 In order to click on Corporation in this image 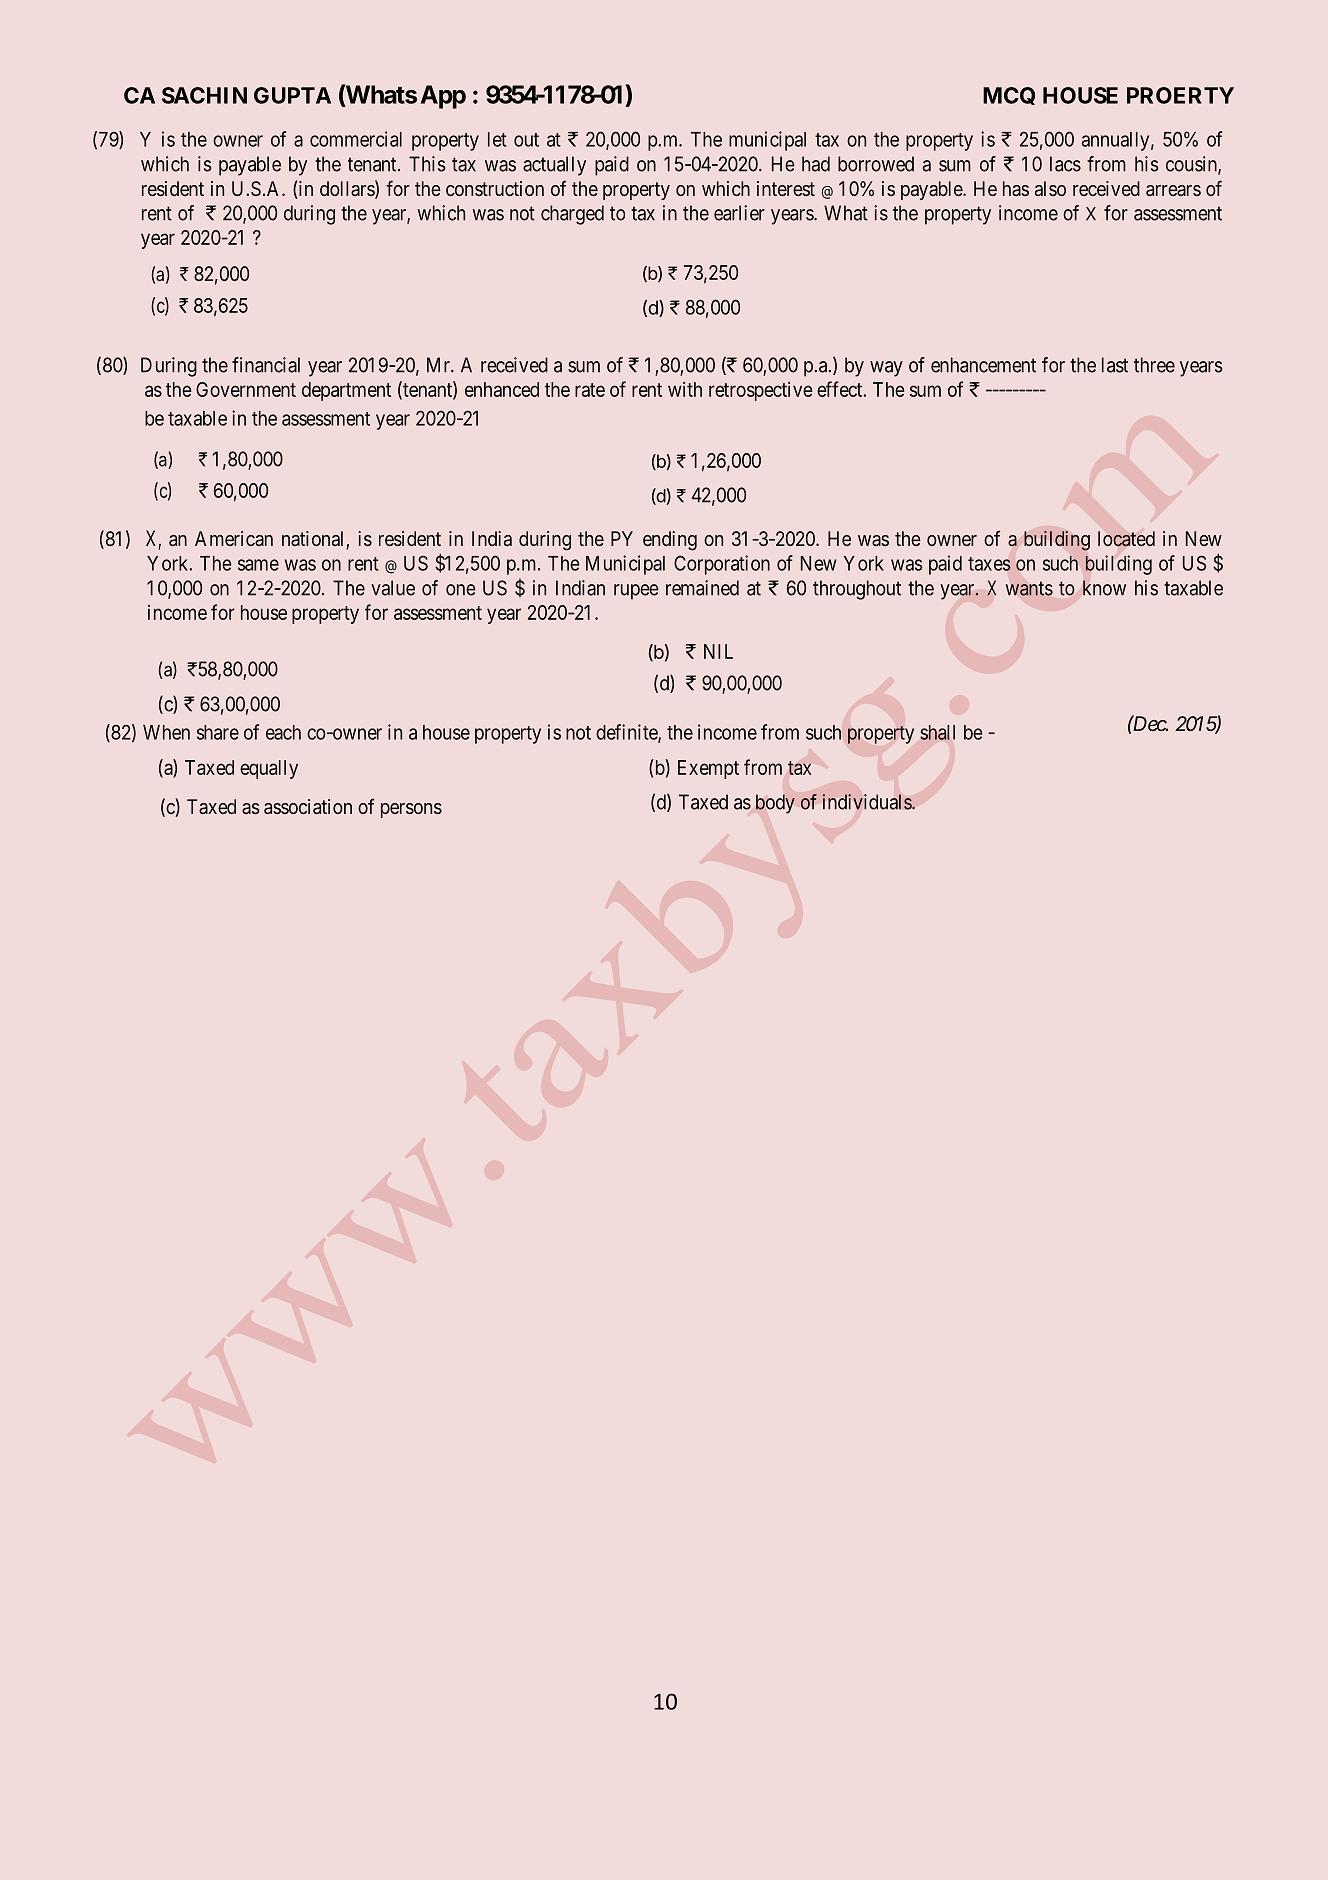, I will do `click(722, 565)`.
